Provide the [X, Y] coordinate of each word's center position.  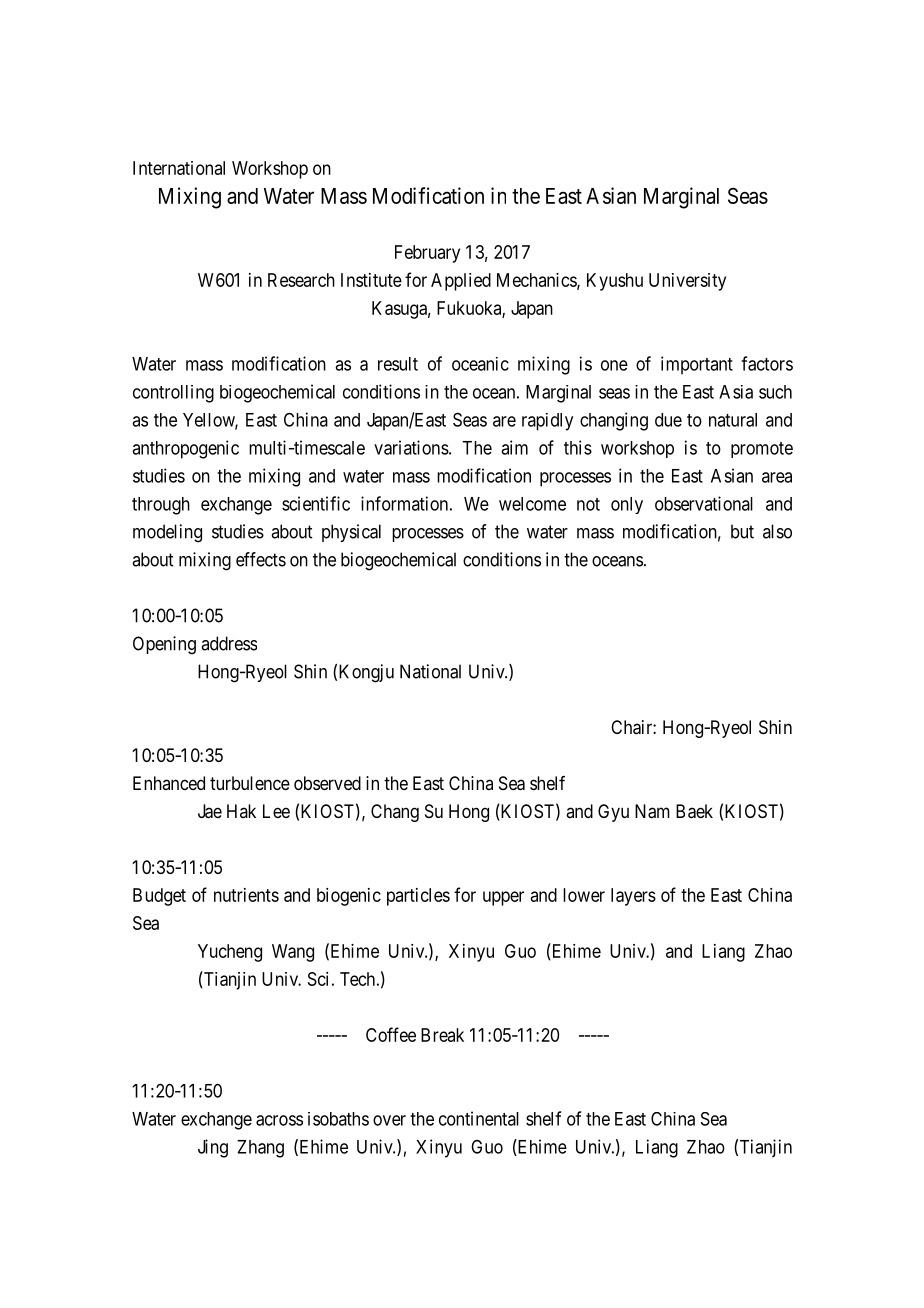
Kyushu [615, 282]
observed [327, 783]
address [229, 643]
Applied [461, 282]
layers [633, 897]
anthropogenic [185, 449]
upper [503, 898]
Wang [293, 953]
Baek [694, 811]
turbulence [250, 783]
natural [733, 420]
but [742, 531]
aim [514, 447]
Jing [213, 1148]
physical [351, 533]
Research [301, 280]
